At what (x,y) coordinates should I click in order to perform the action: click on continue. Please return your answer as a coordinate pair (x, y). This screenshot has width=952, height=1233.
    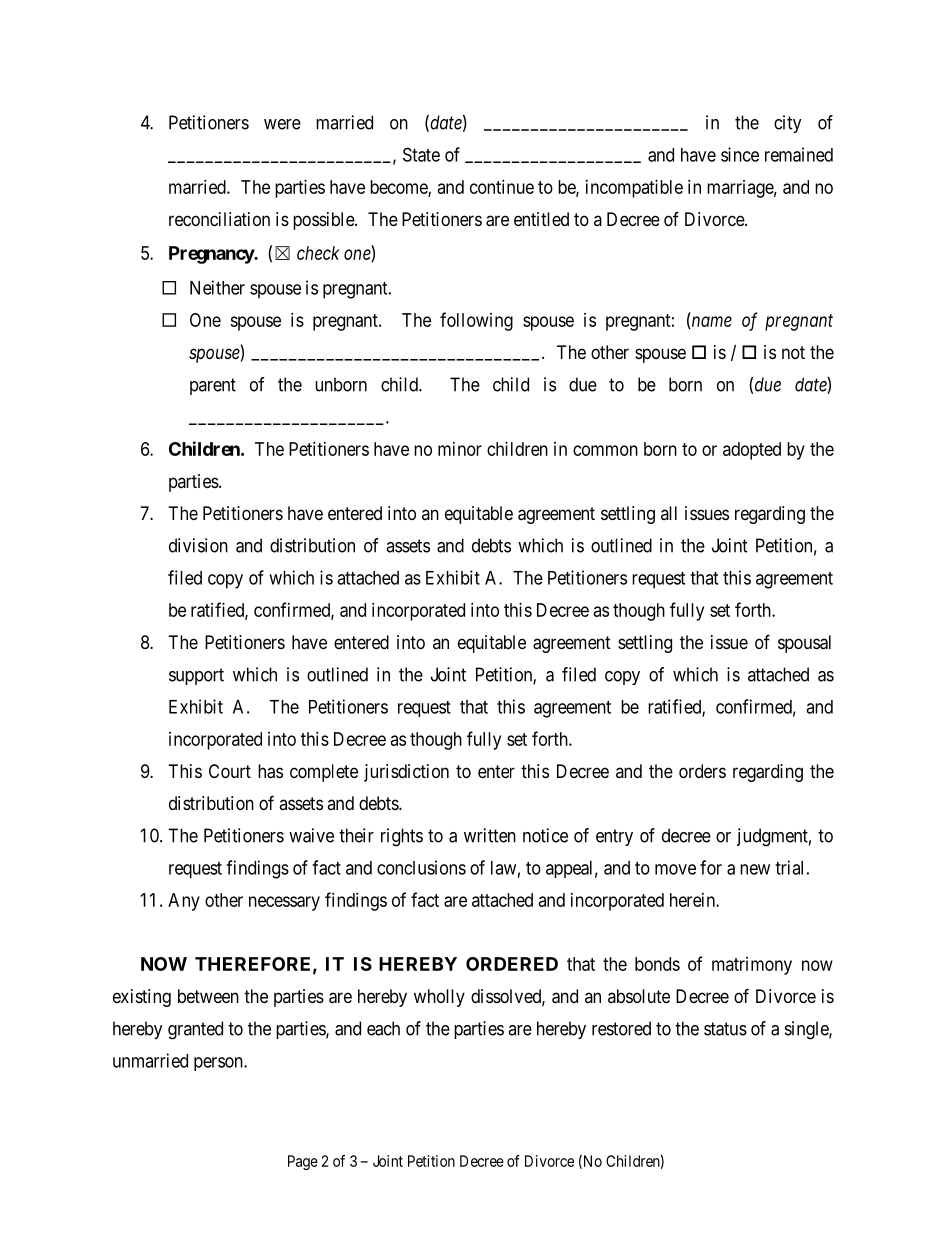
    Looking at the image, I should click on (502, 187).
